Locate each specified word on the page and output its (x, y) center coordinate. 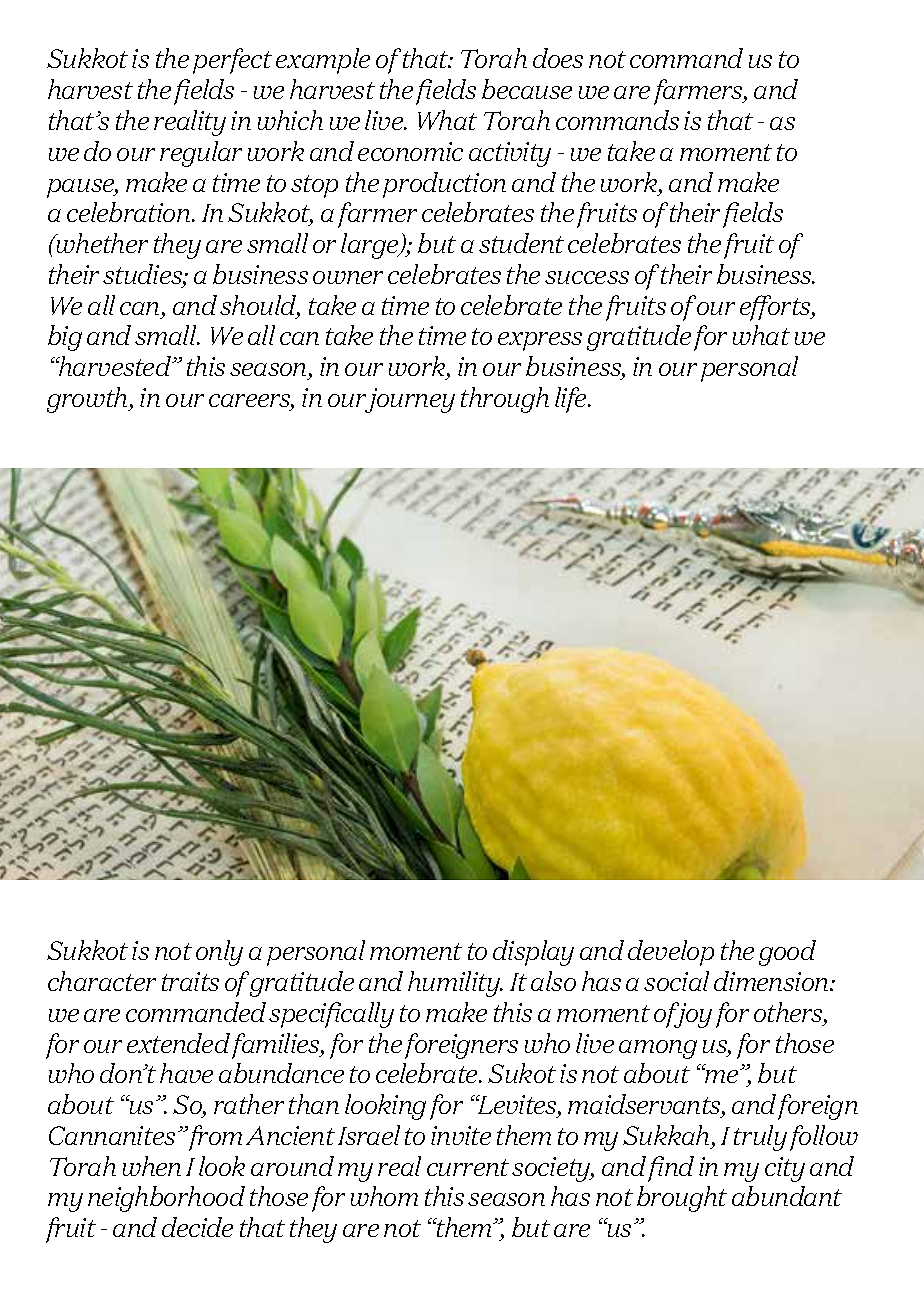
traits (190, 981)
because (527, 89)
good (787, 953)
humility (455, 984)
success (587, 277)
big (65, 338)
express (540, 341)
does (558, 58)
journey (409, 400)
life (572, 400)
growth (88, 400)
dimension (772, 981)
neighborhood (166, 1199)
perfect (232, 61)
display (533, 953)
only (219, 953)
